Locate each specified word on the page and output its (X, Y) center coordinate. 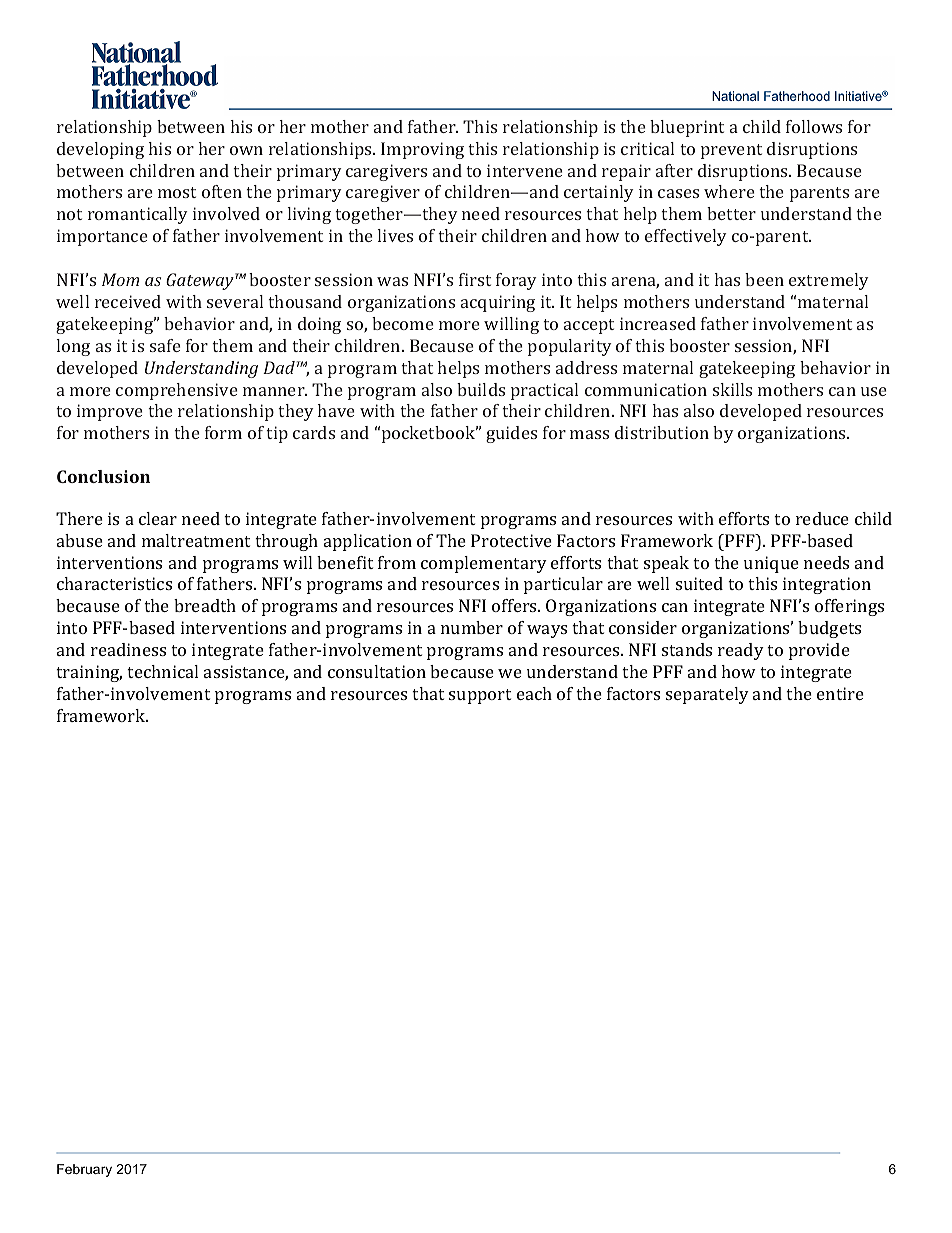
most (177, 192)
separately (707, 695)
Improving (422, 150)
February (84, 1170)
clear (158, 518)
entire (840, 693)
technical (162, 671)
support (480, 696)
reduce (822, 518)
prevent (731, 151)
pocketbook (430, 434)
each (534, 693)
